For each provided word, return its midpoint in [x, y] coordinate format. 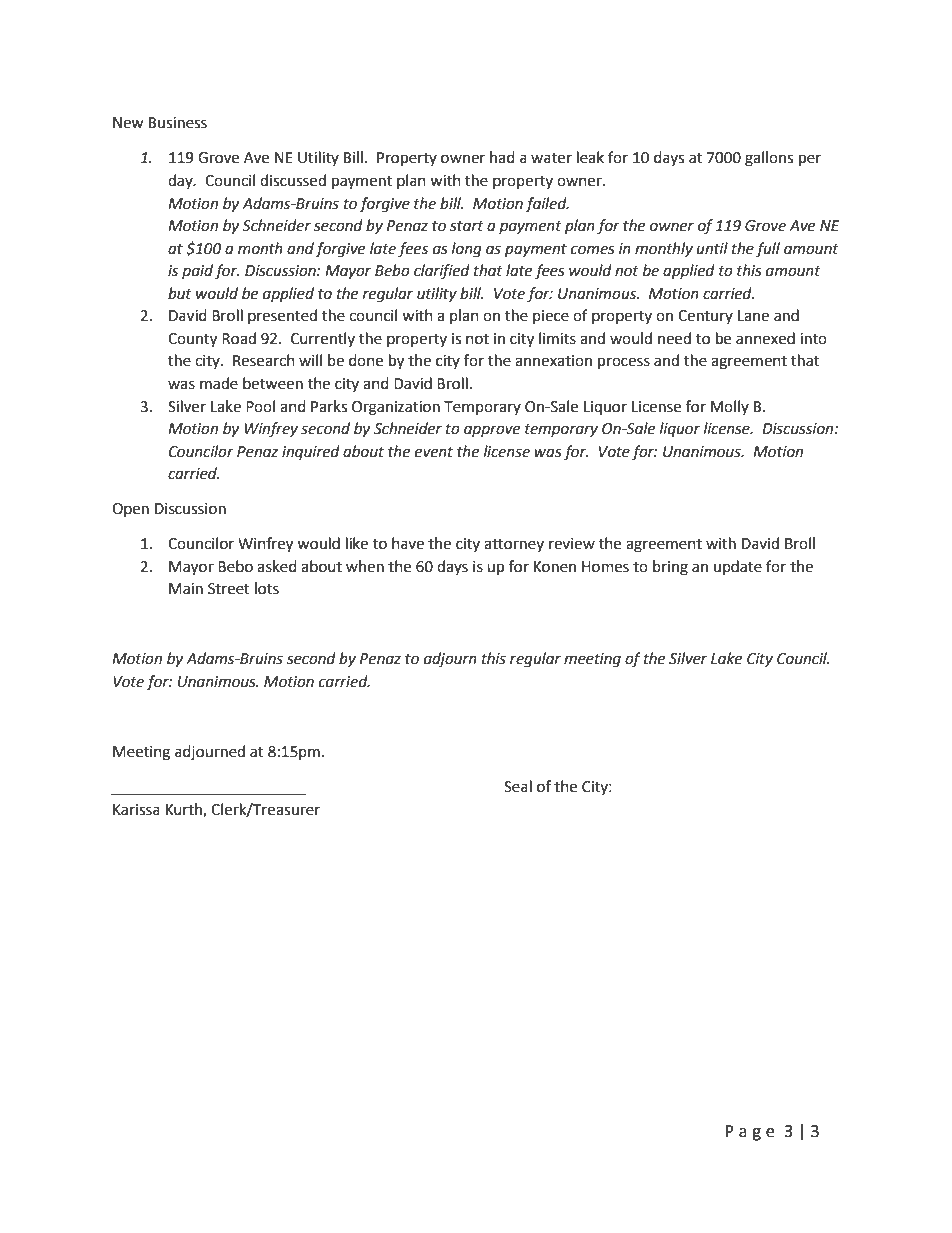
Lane [753, 316]
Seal [518, 786]
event [434, 452]
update [738, 567]
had [502, 157]
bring [670, 568]
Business [178, 123]
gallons [769, 159]
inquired [311, 452]
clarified [442, 272]
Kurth [185, 810]
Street [229, 589]
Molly [730, 407]
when [365, 566]
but [180, 293]
